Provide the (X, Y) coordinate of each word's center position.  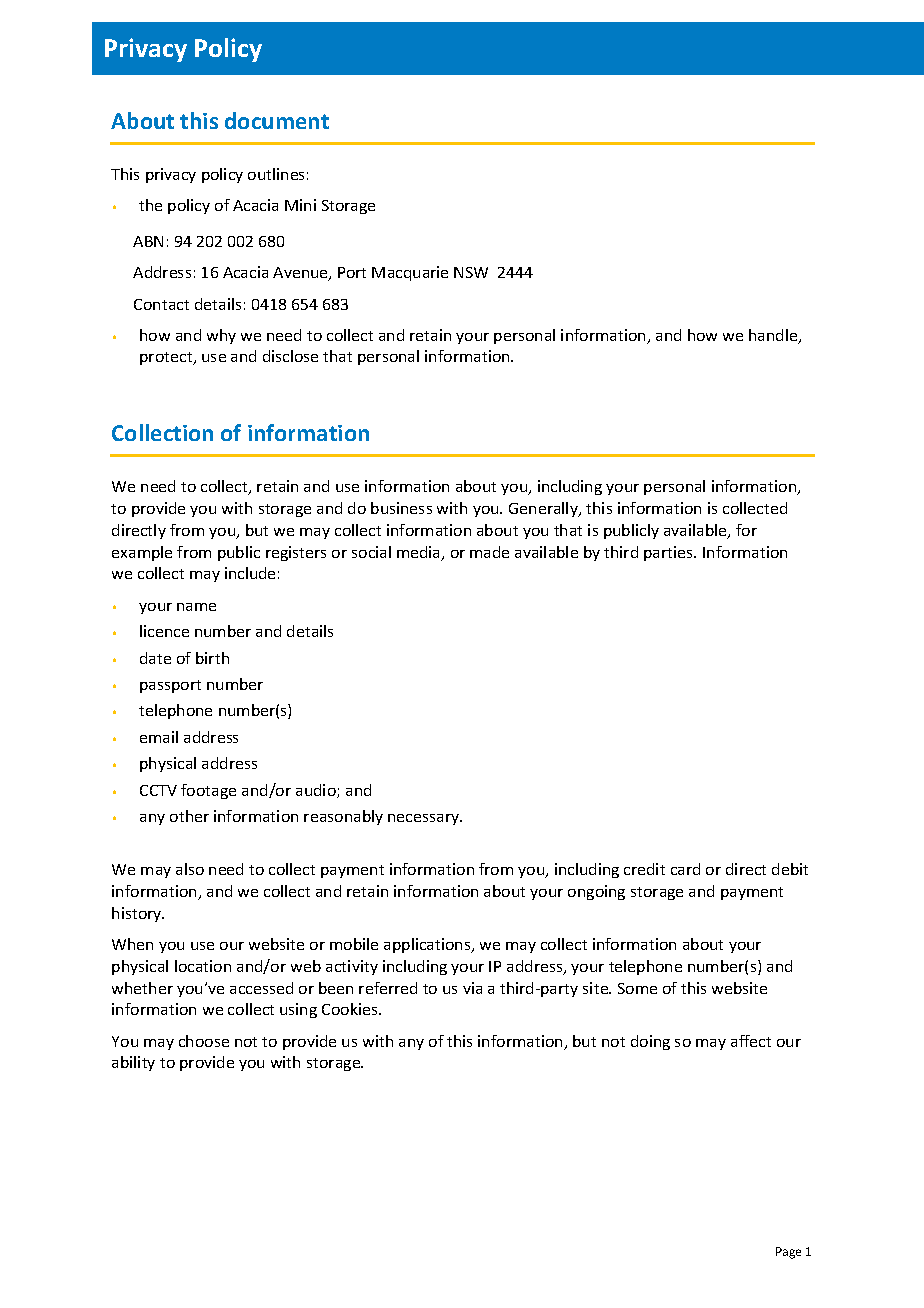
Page (788, 1253)
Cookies (351, 1009)
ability (133, 1063)
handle (774, 336)
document (277, 120)
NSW (471, 272)
